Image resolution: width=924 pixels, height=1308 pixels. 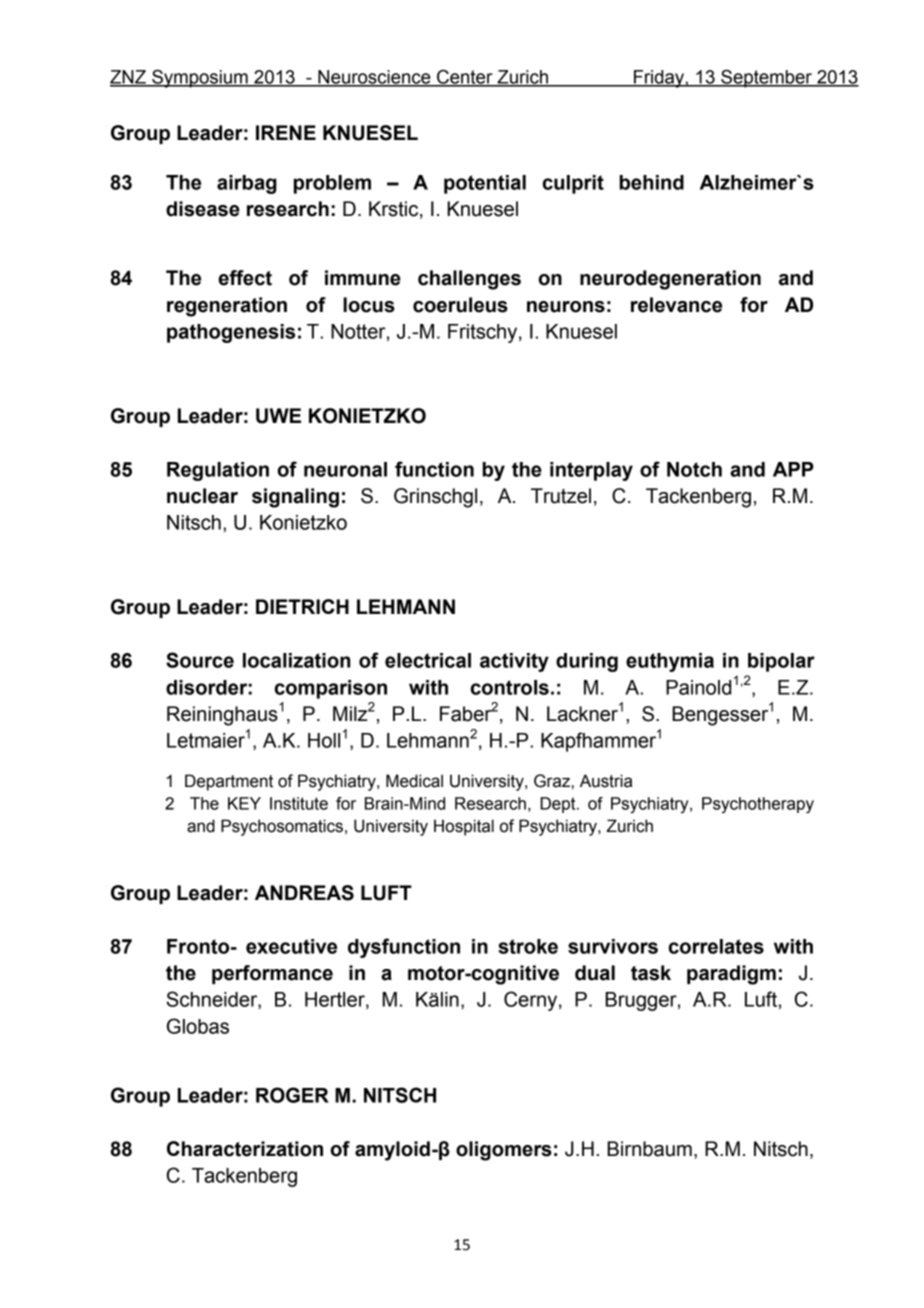 What do you see at coordinates (231, 333) in the page?
I see `pathogenesis` at bounding box center [231, 333].
